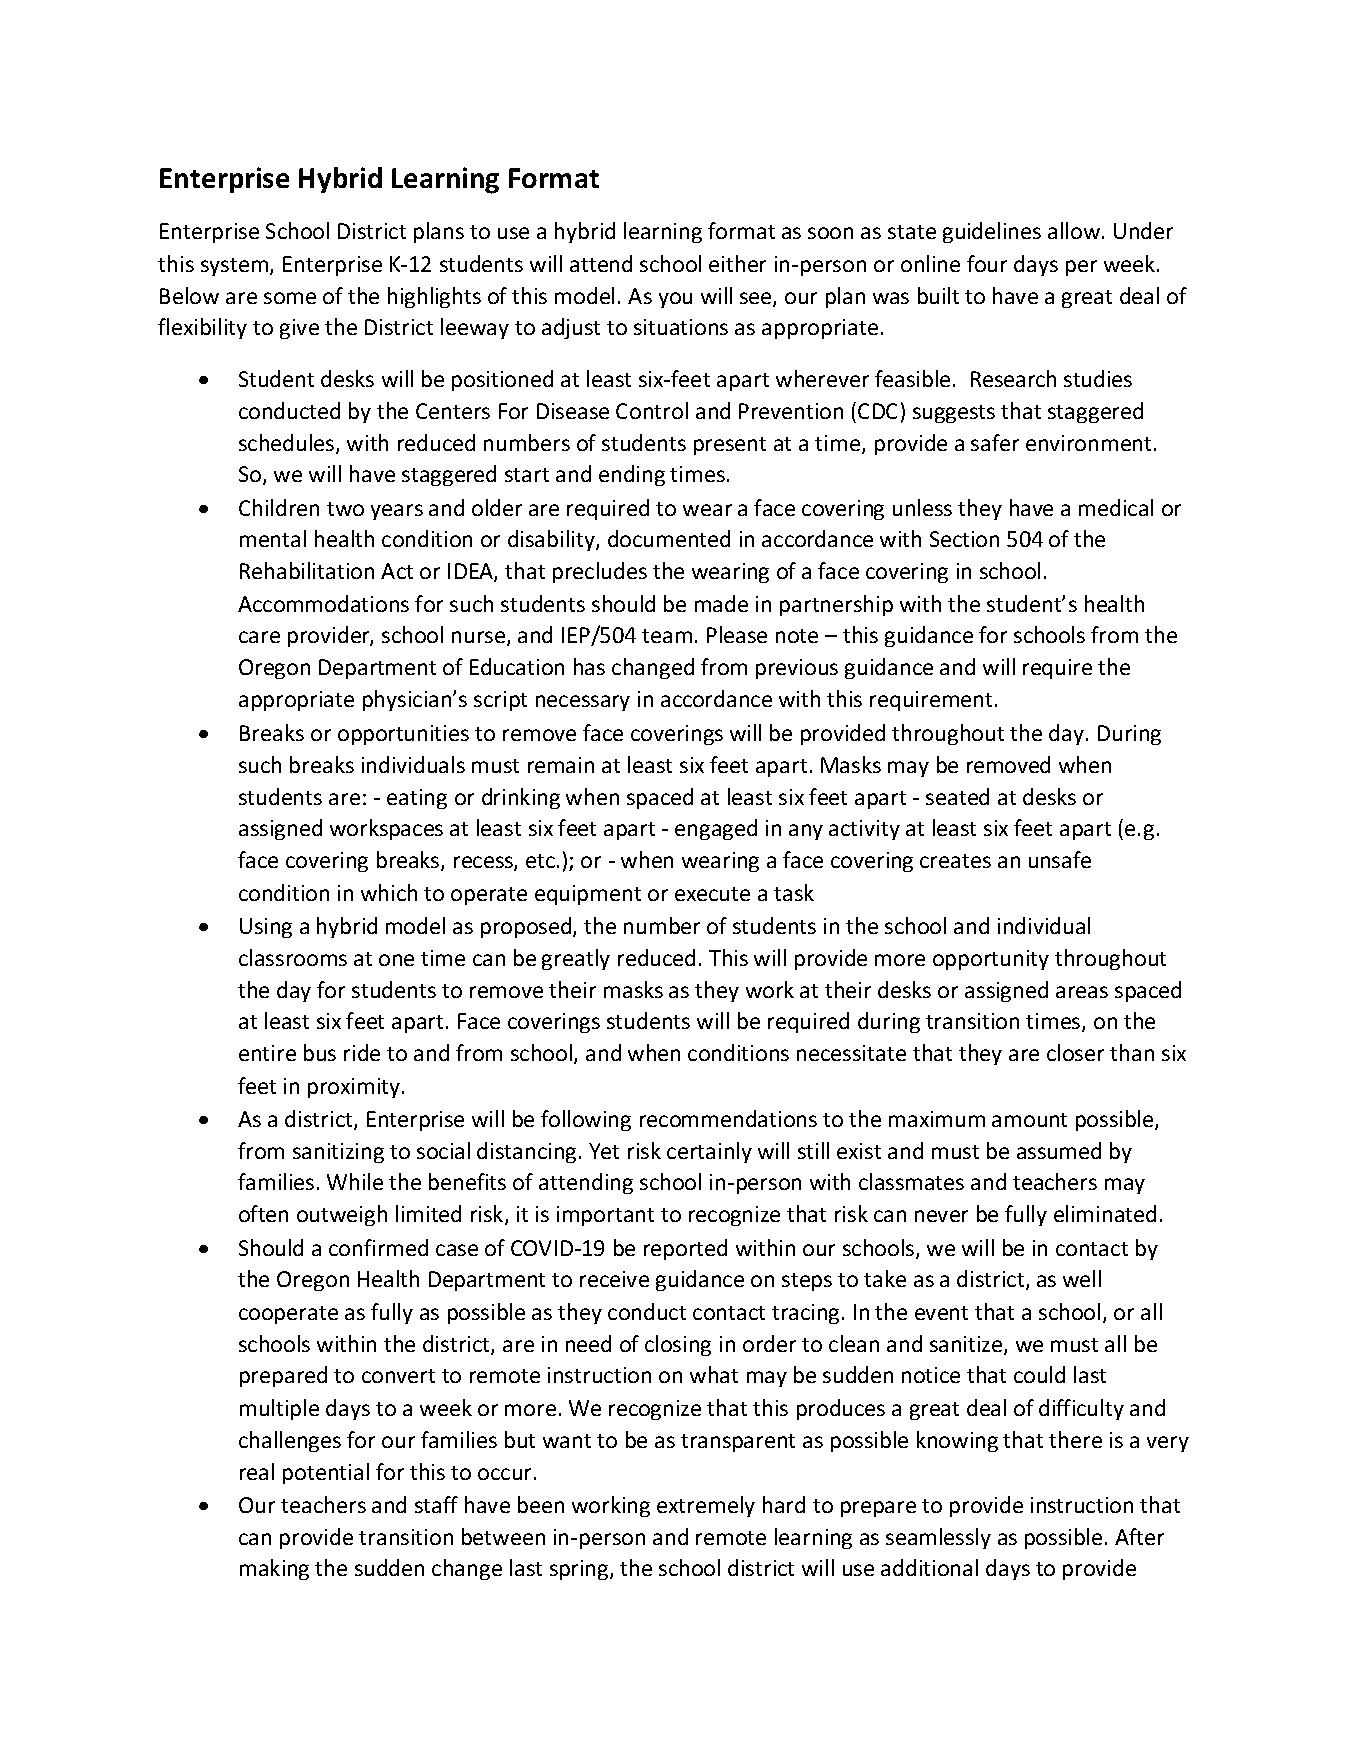 This page has height=1746, width=1349. What do you see at coordinates (667, 636) in the page?
I see `team` at bounding box center [667, 636].
